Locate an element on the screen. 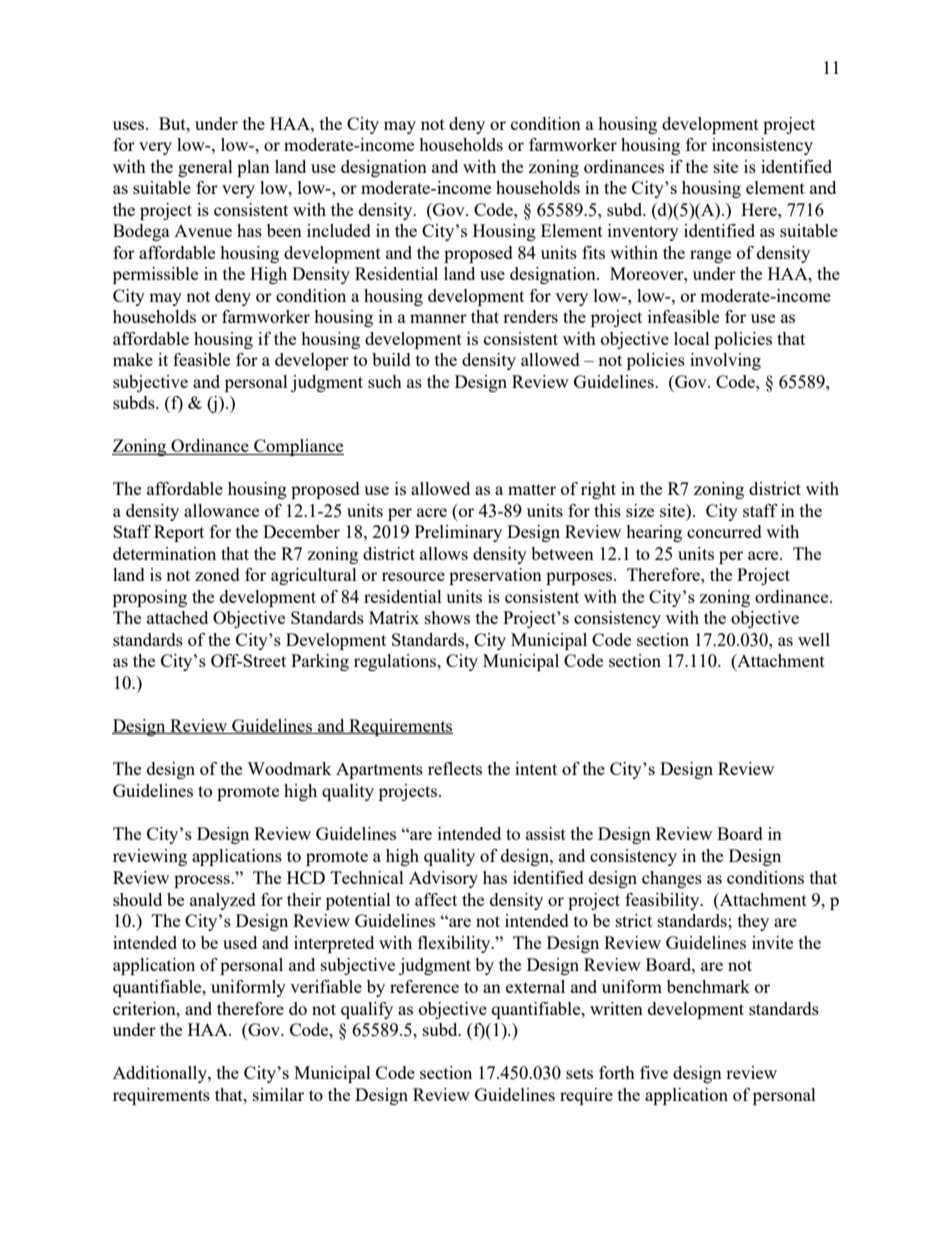 This screenshot has width=952, height=1233. general is located at coordinates (205, 168).
